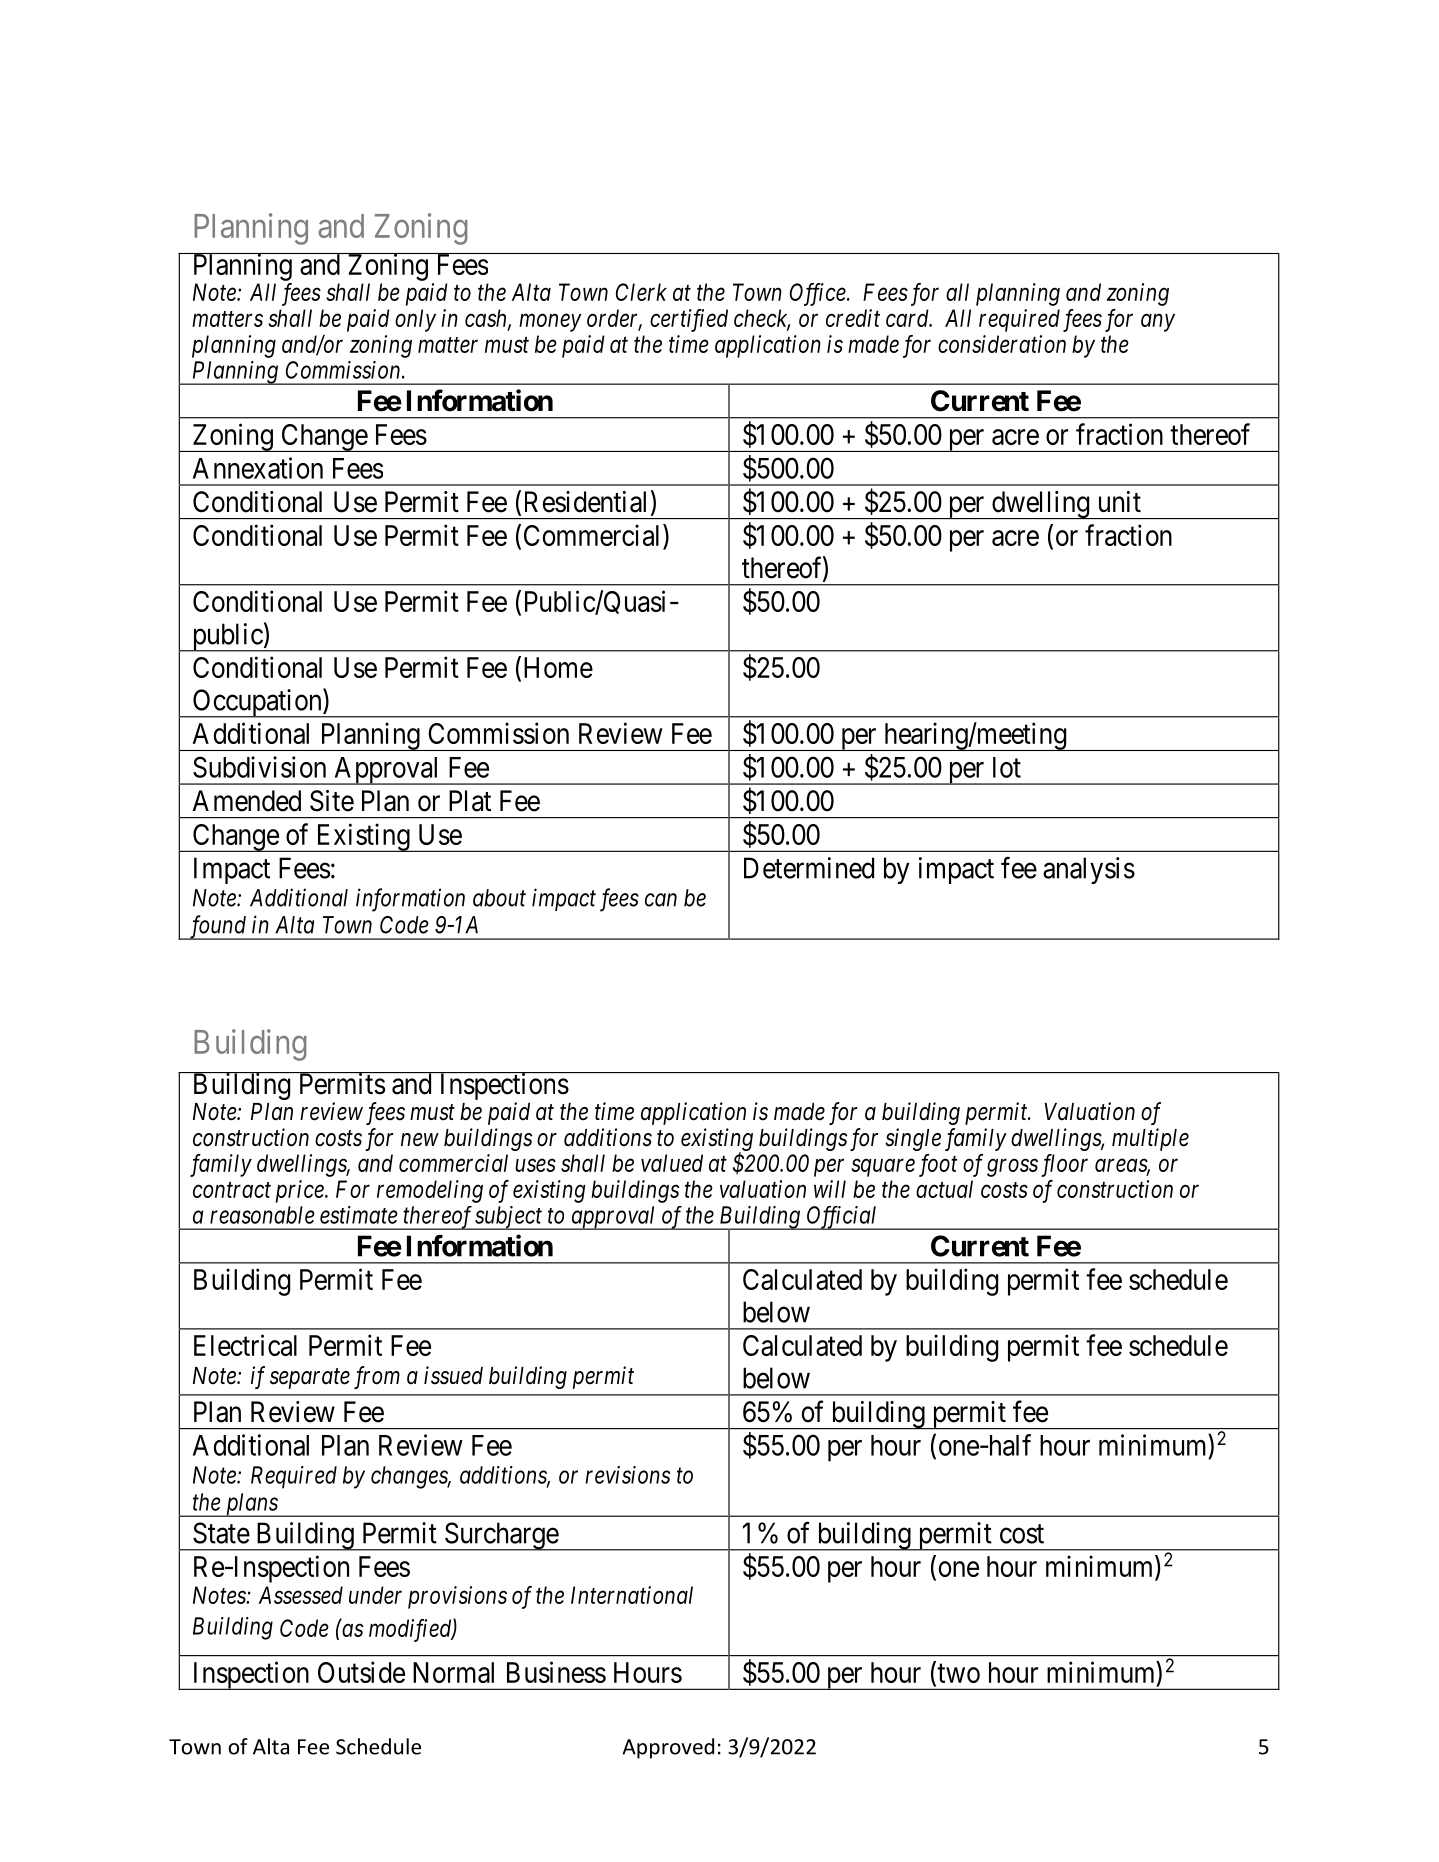  I want to click on Site, so click(332, 801).
